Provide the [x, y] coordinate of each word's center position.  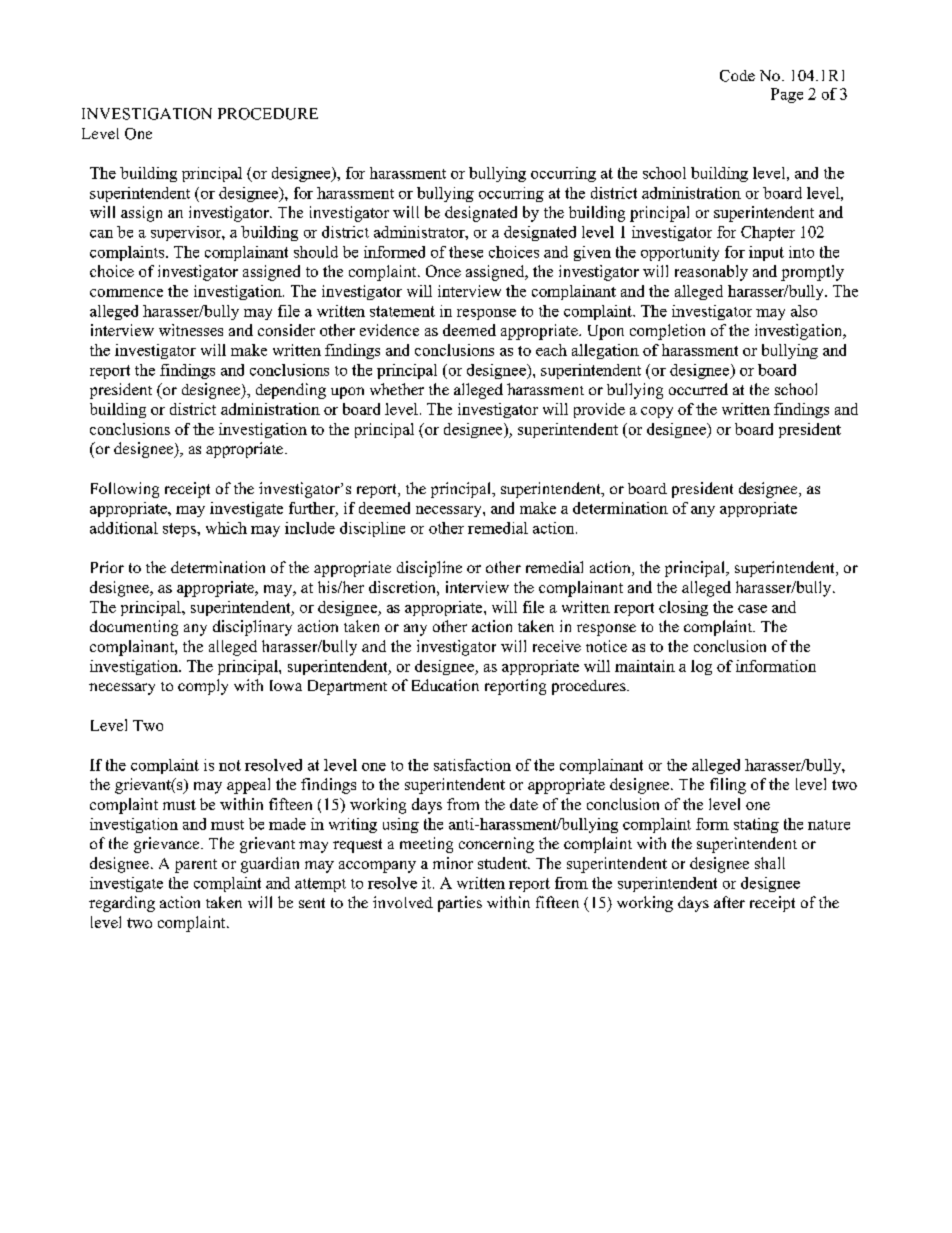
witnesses [191, 330]
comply [203, 687]
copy [657, 412]
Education [445, 685]
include [310, 528]
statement [402, 311]
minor [453, 863]
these [466, 252]
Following [125, 490]
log [701, 667]
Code [737, 76]
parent [196, 866]
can [101, 234]
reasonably [711, 273]
